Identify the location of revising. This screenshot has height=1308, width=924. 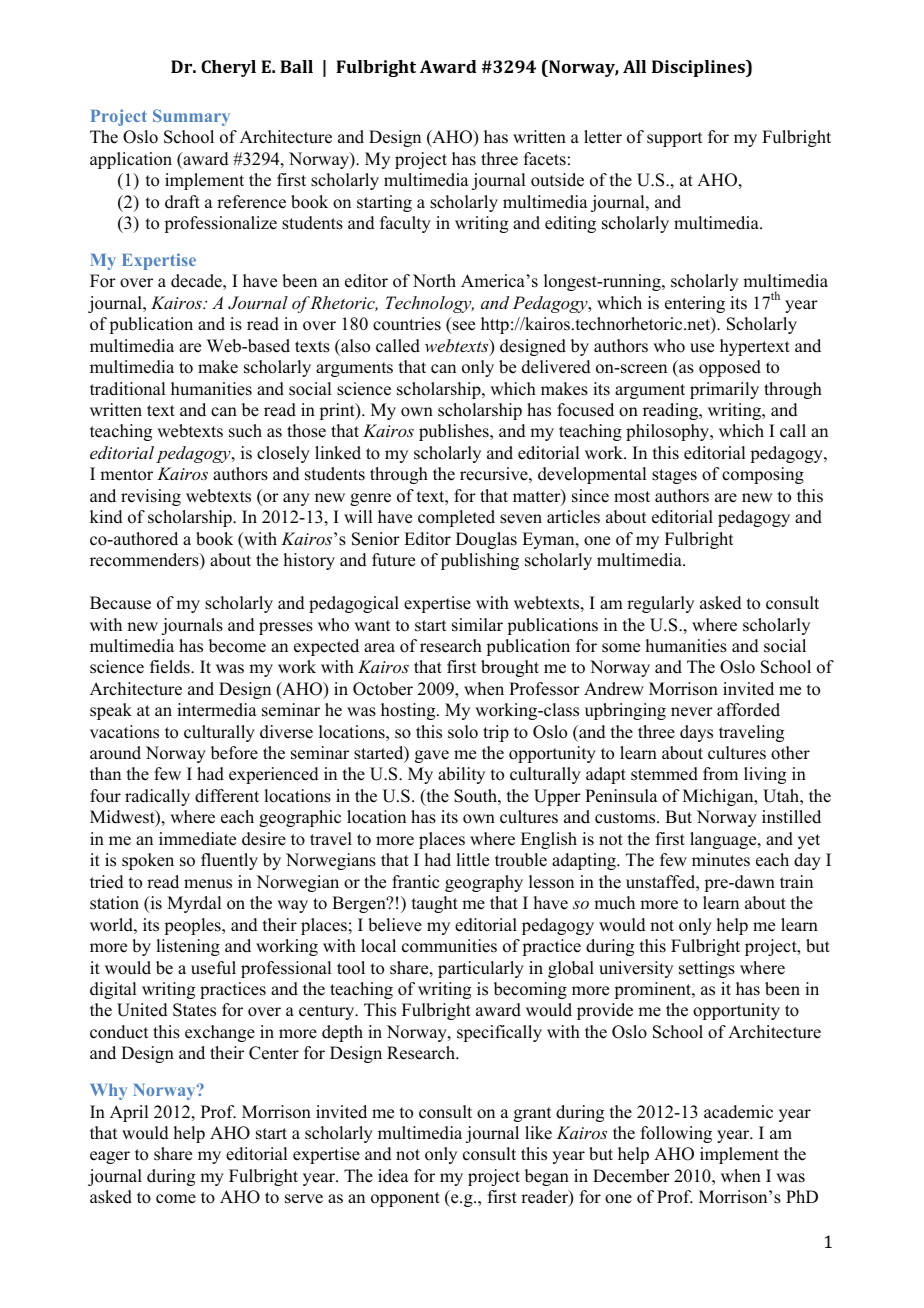
(151, 497).
